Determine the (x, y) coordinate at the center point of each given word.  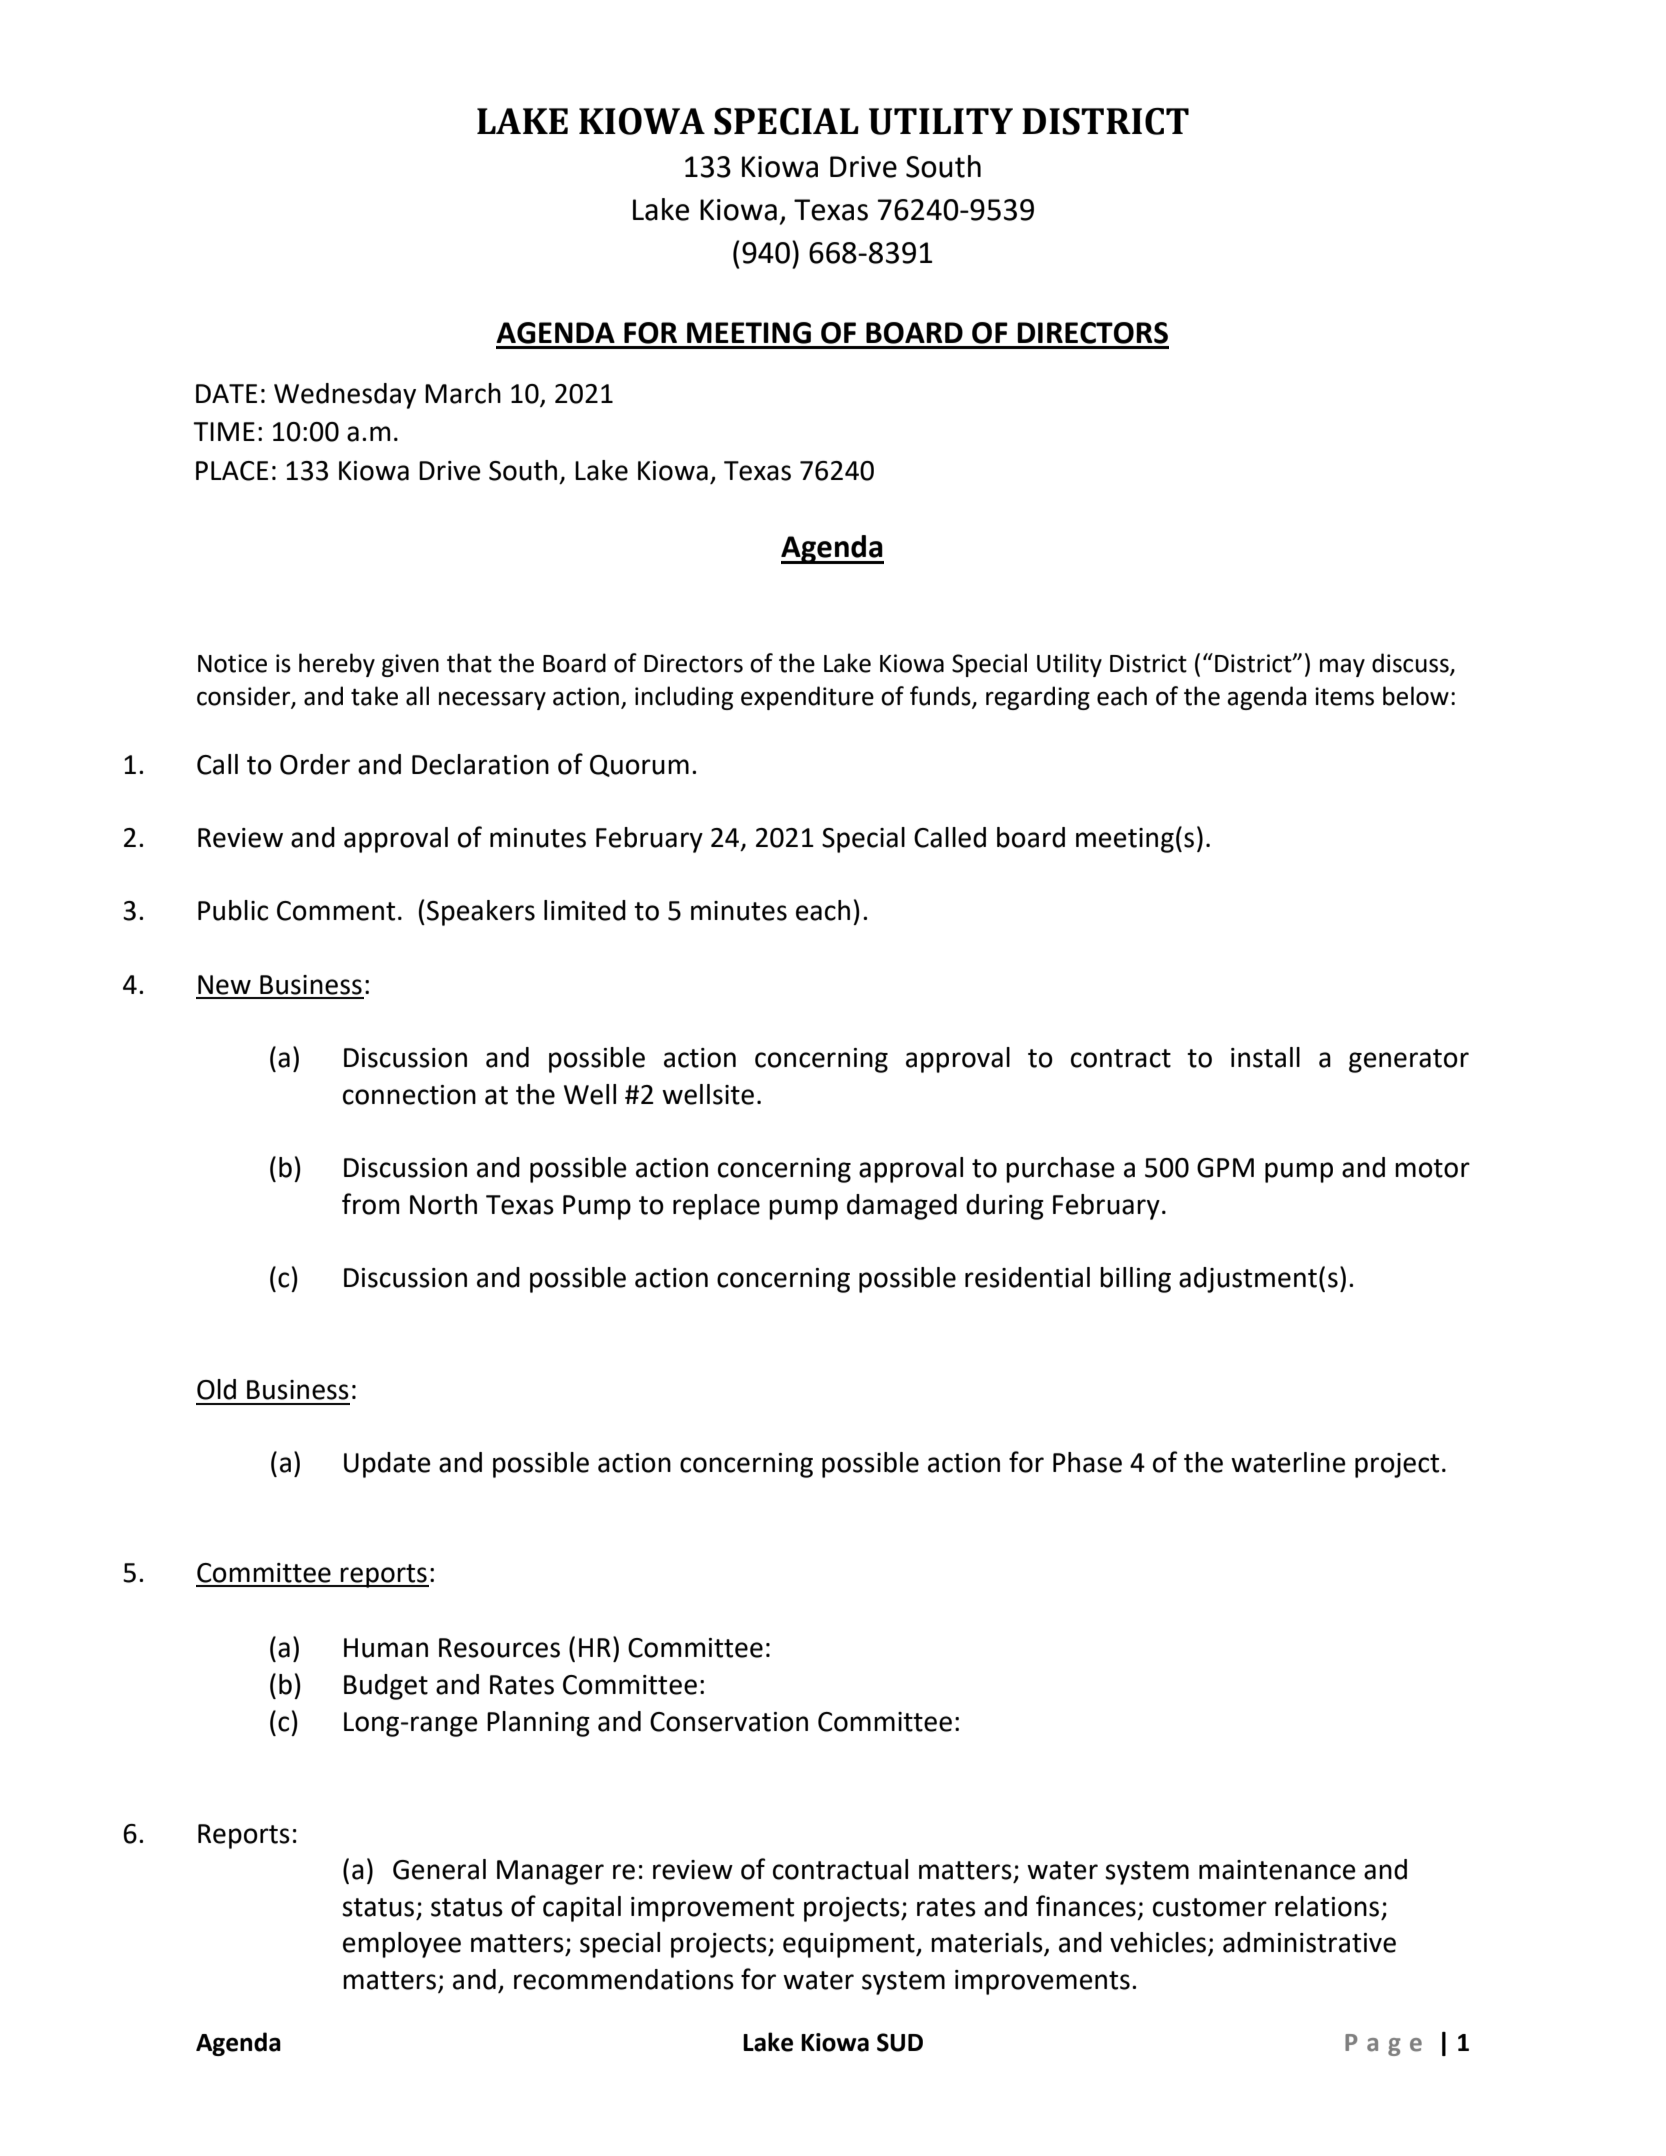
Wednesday (345, 396)
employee (402, 1945)
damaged (902, 1207)
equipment (850, 1945)
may (1342, 667)
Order (315, 764)
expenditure (807, 698)
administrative (1309, 1942)
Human (386, 1648)
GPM (1225, 1168)
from (370, 1204)
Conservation (729, 1722)
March (463, 393)
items (1344, 696)
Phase (1087, 1462)
